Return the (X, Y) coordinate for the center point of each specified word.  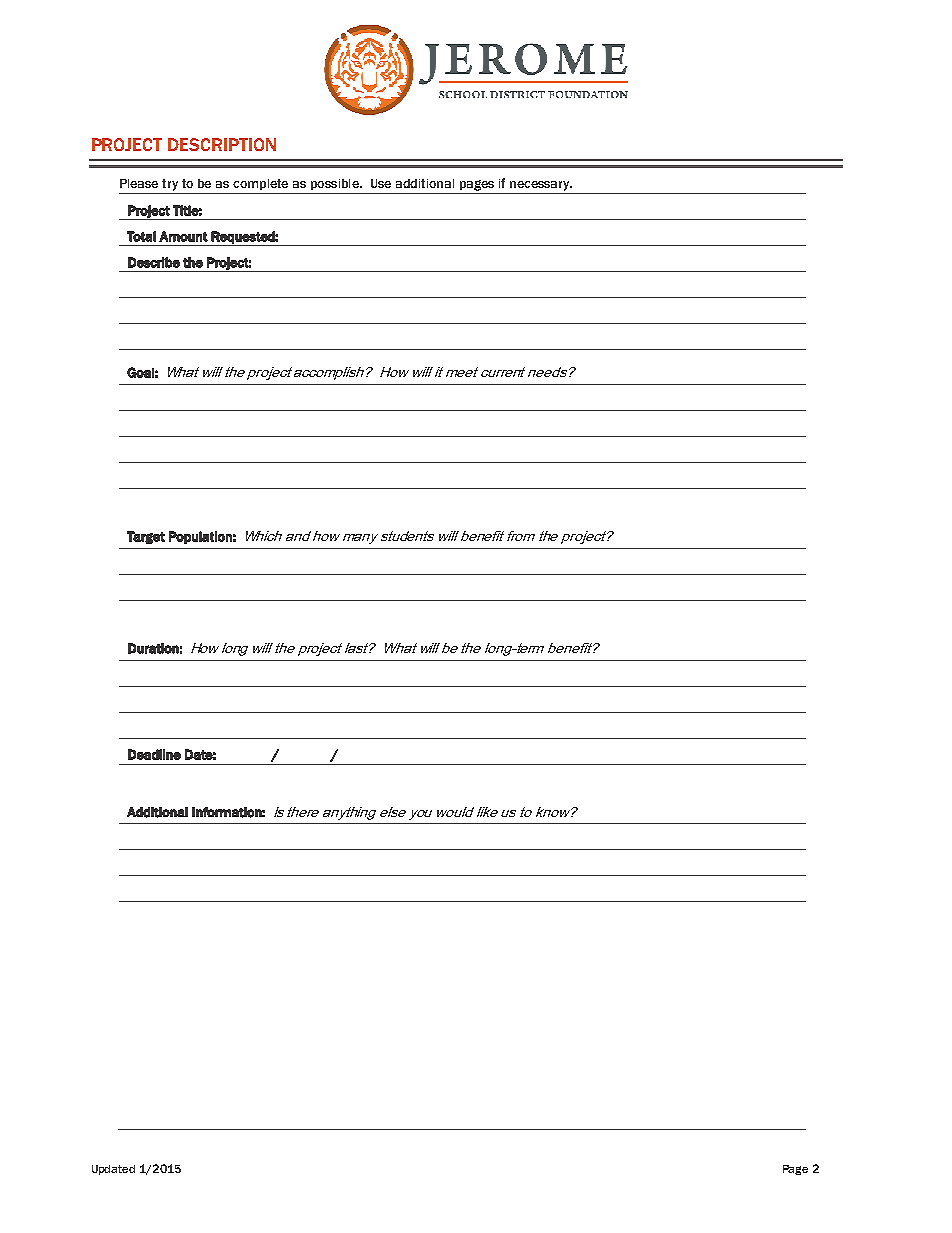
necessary (541, 186)
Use (381, 183)
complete (260, 184)
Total (141, 236)
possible (336, 184)
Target (146, 537)
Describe (154, 262)
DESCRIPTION (222, 144)
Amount (183, 236)
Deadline (154, 754)
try (170, 185)
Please (139, 183)
